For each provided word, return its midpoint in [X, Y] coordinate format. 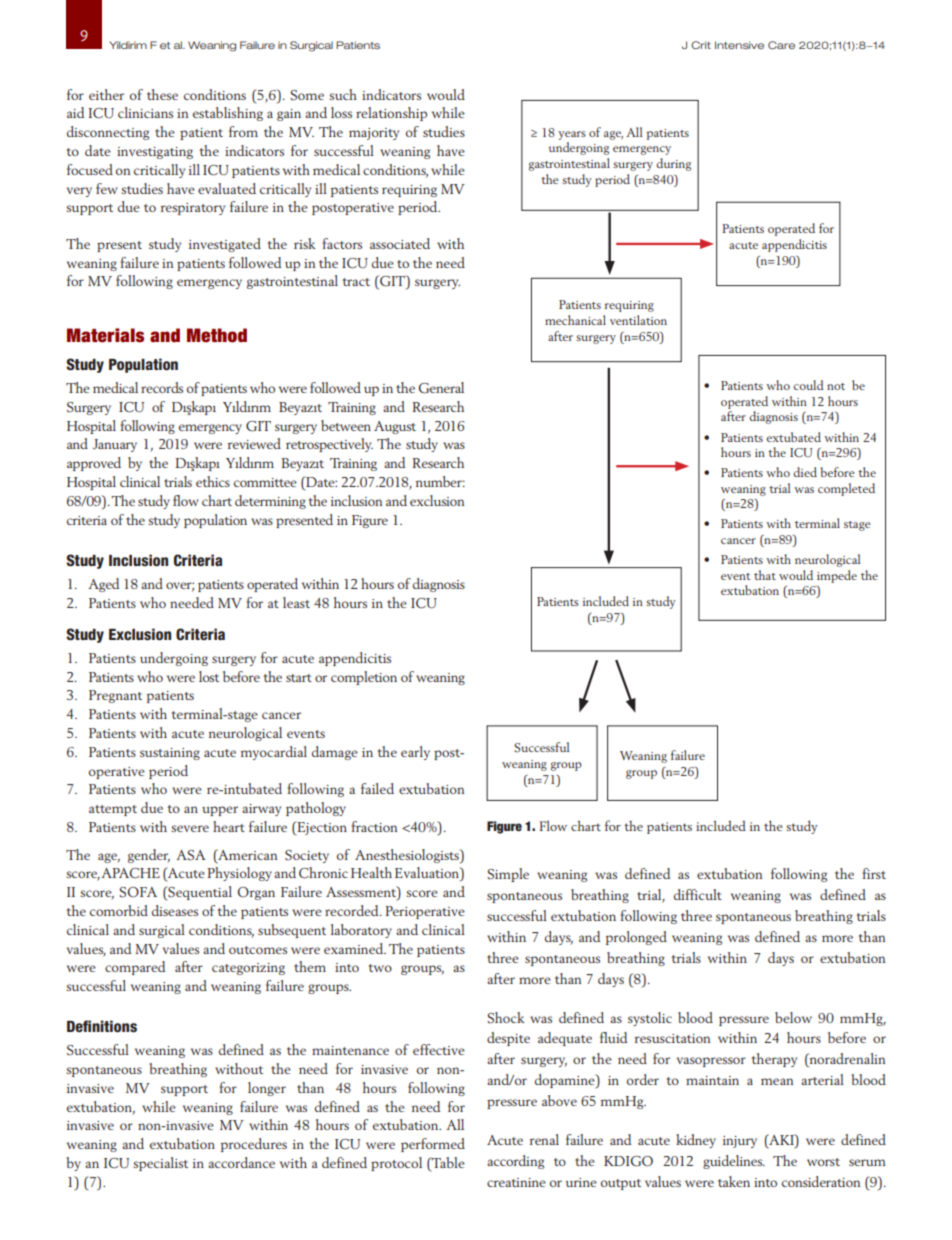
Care [781, 45]
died [805, 472]
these [162, 94]
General [441, 388]
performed [433, 1145]
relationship [391, 114]
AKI [781, 1139]
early [415, 753]
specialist [160, 1164]
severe [190, 828]
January [115, 445]
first [874, 873]
